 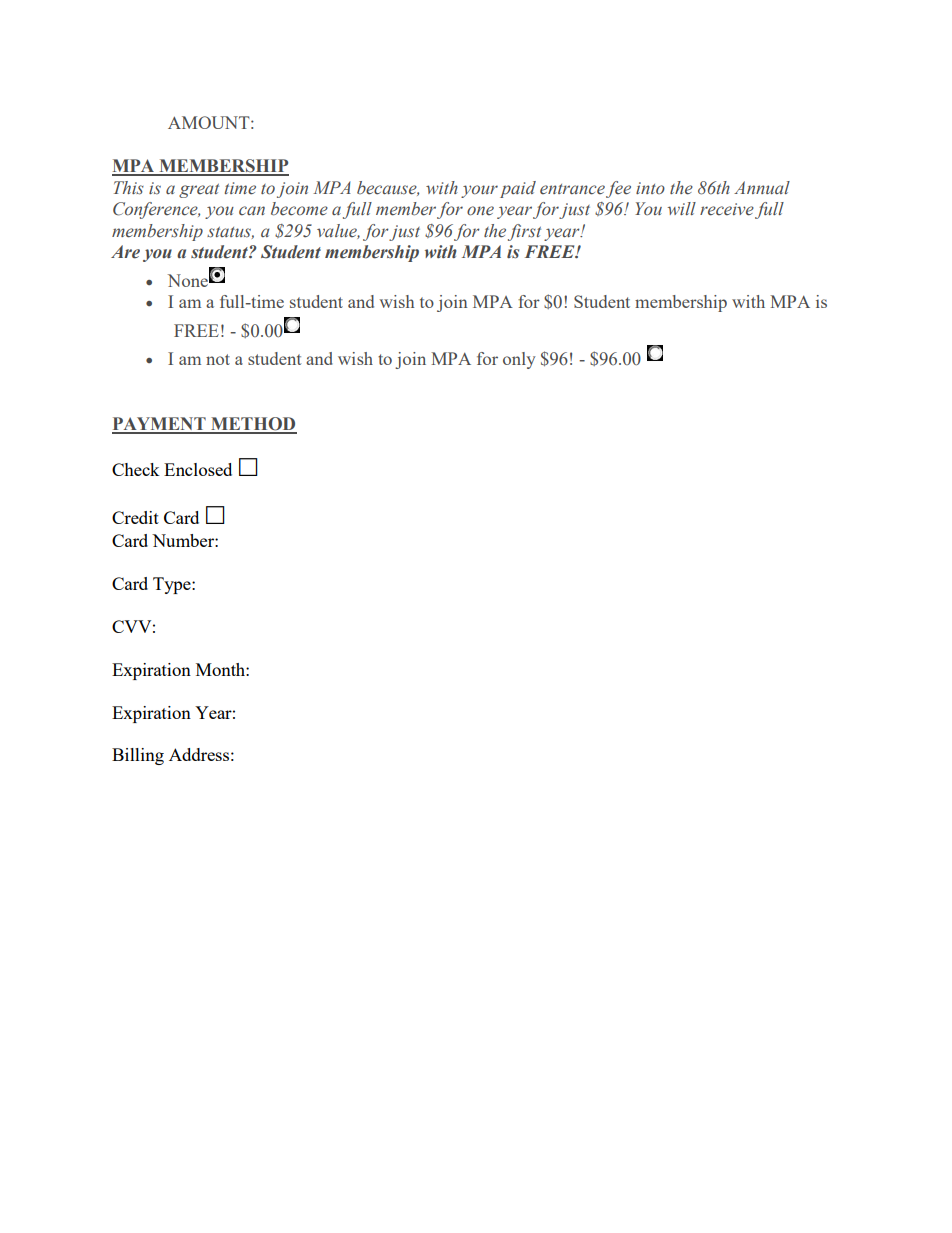 What do you see at coordinates (727, 209) in the screenshot?
I see `receive` at bounding box center [727, 209].
